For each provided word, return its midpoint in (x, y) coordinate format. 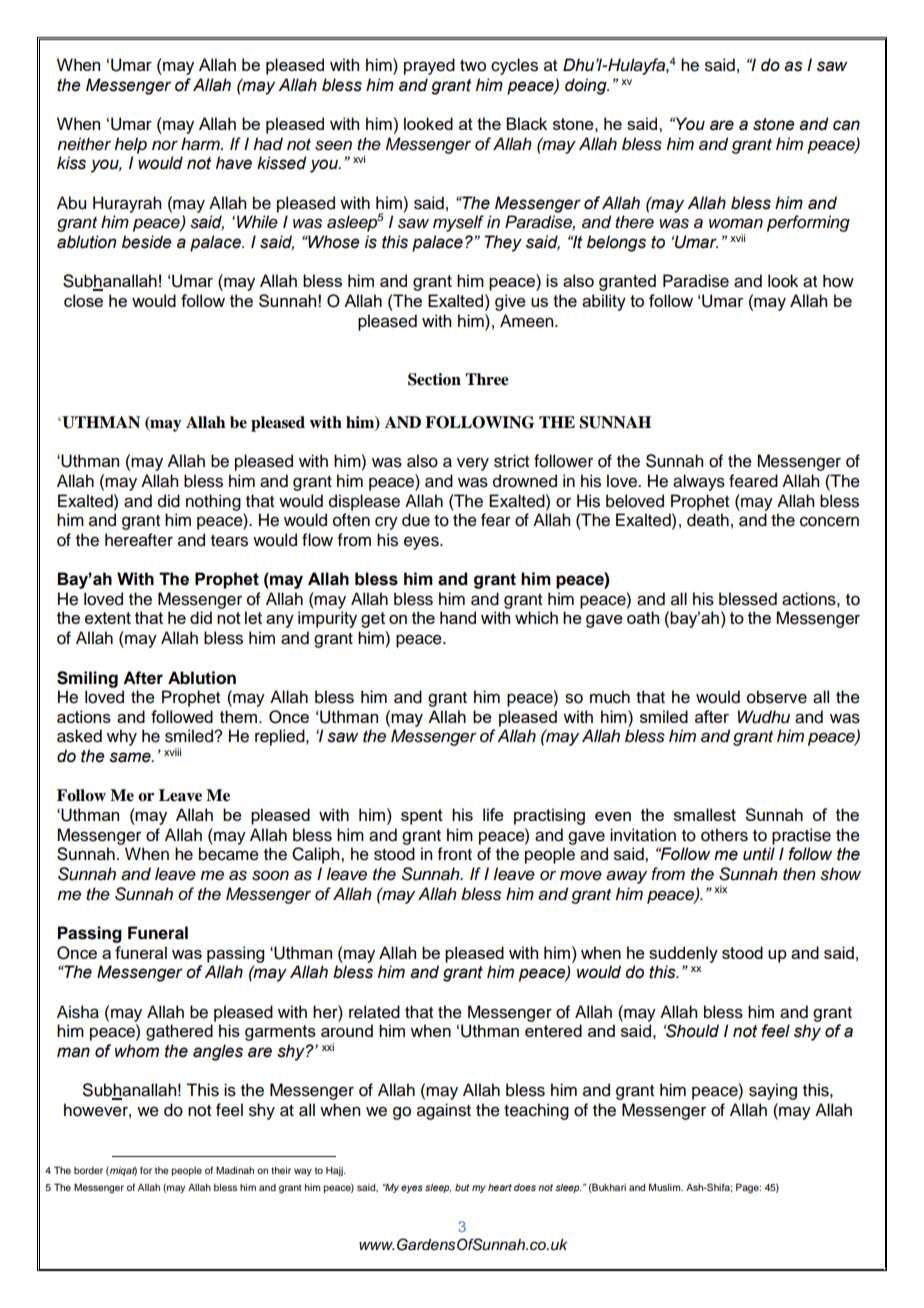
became (229, 854)
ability (604, 302)
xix (720, 889)
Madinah (235, 1170)
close (83, 300)
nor (165, 145)
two (473, 66)
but (462, 1187)
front (455, 854)
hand (458, 617)
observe (777, 697)
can (846, 125)
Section (434, 379)
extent (108, 618)
